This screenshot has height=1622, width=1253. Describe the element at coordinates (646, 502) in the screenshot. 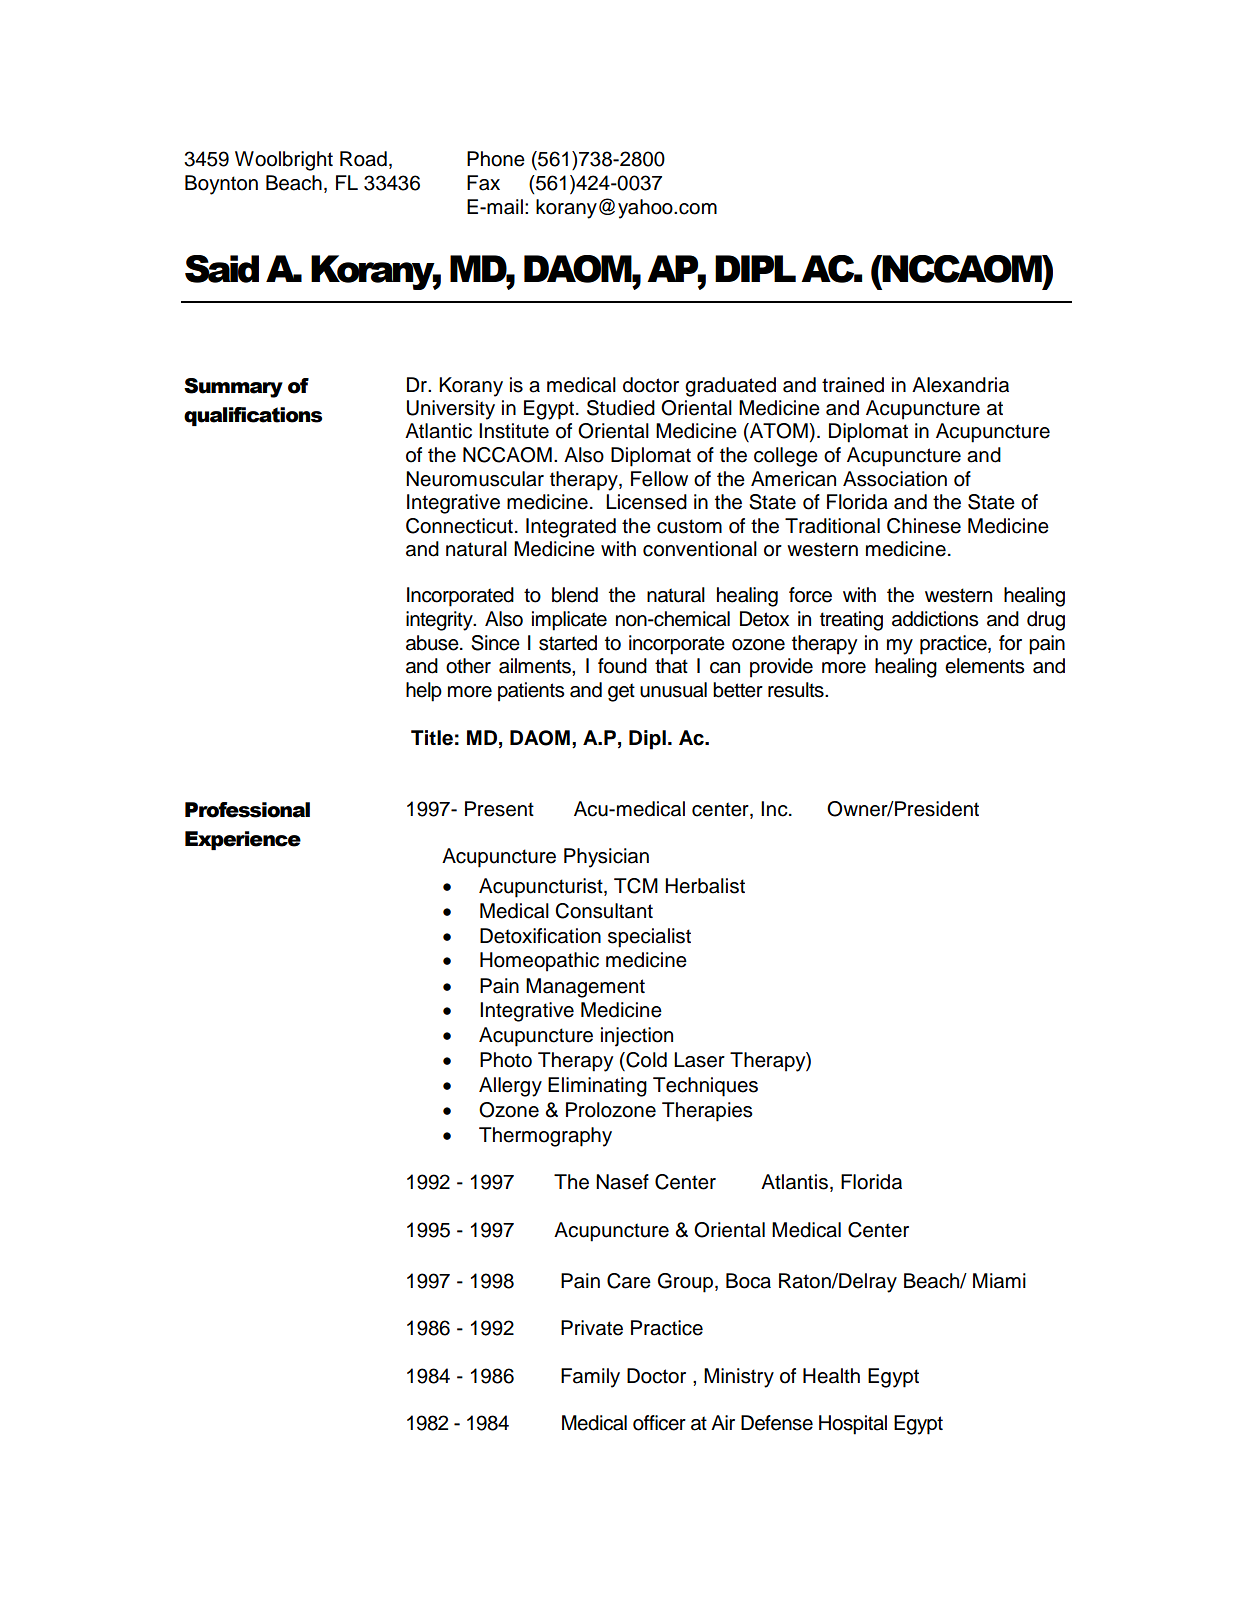

I see `Licensed` at that location.
